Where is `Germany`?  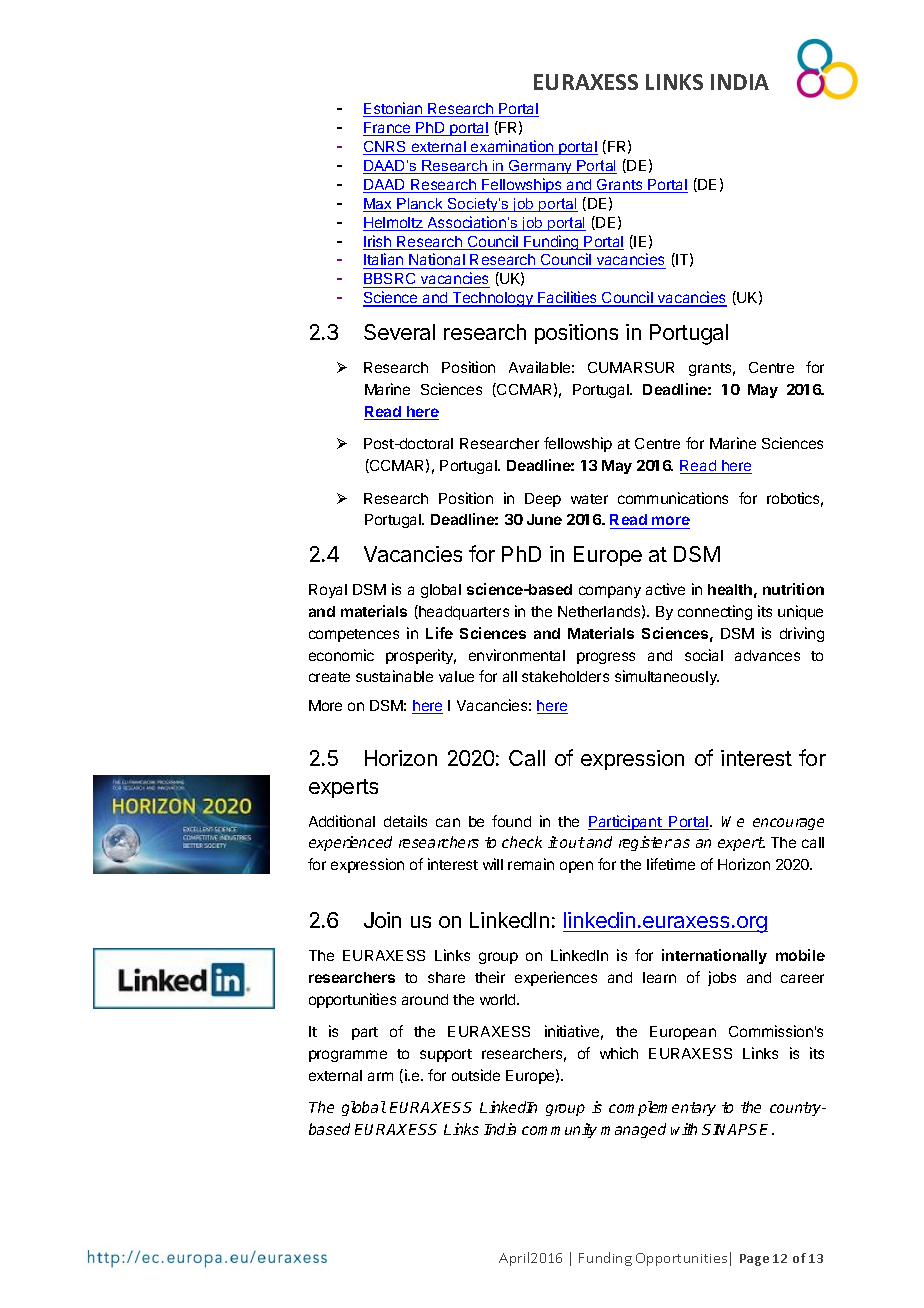
Germany is located at coordinates (541, 167).
